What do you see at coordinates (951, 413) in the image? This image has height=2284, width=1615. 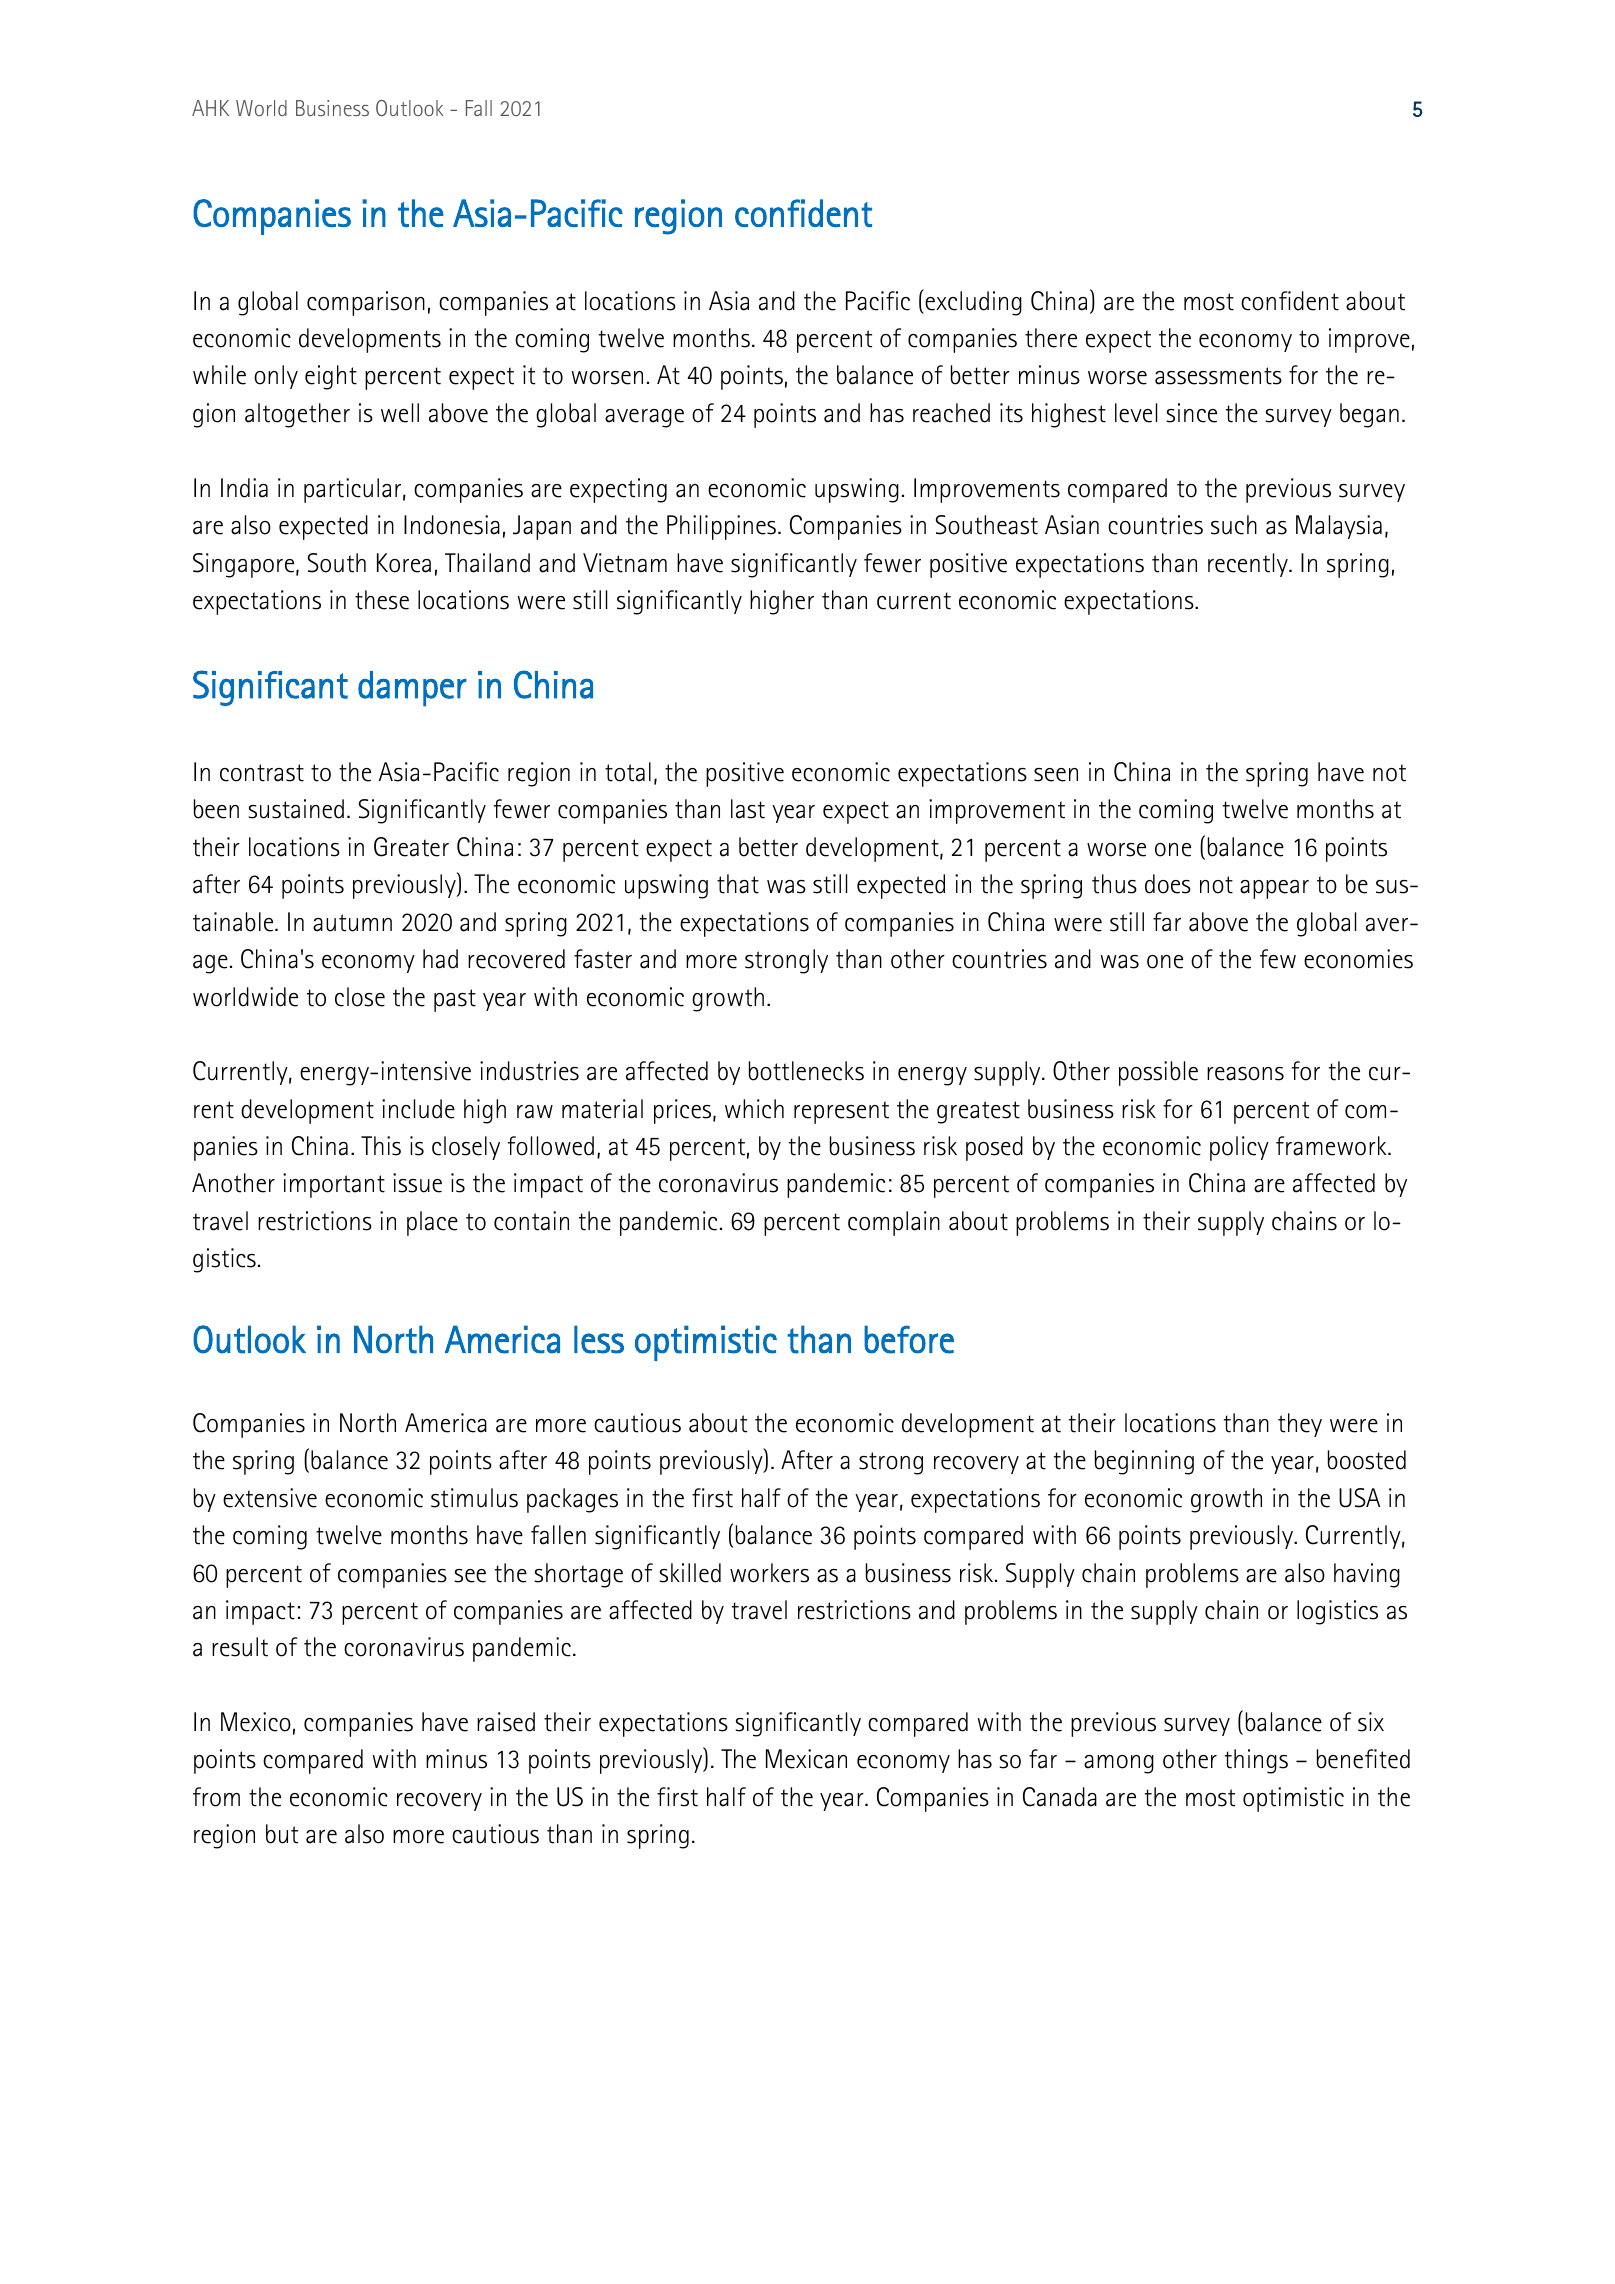 I see `reached` at bounding box center [951, 413].
